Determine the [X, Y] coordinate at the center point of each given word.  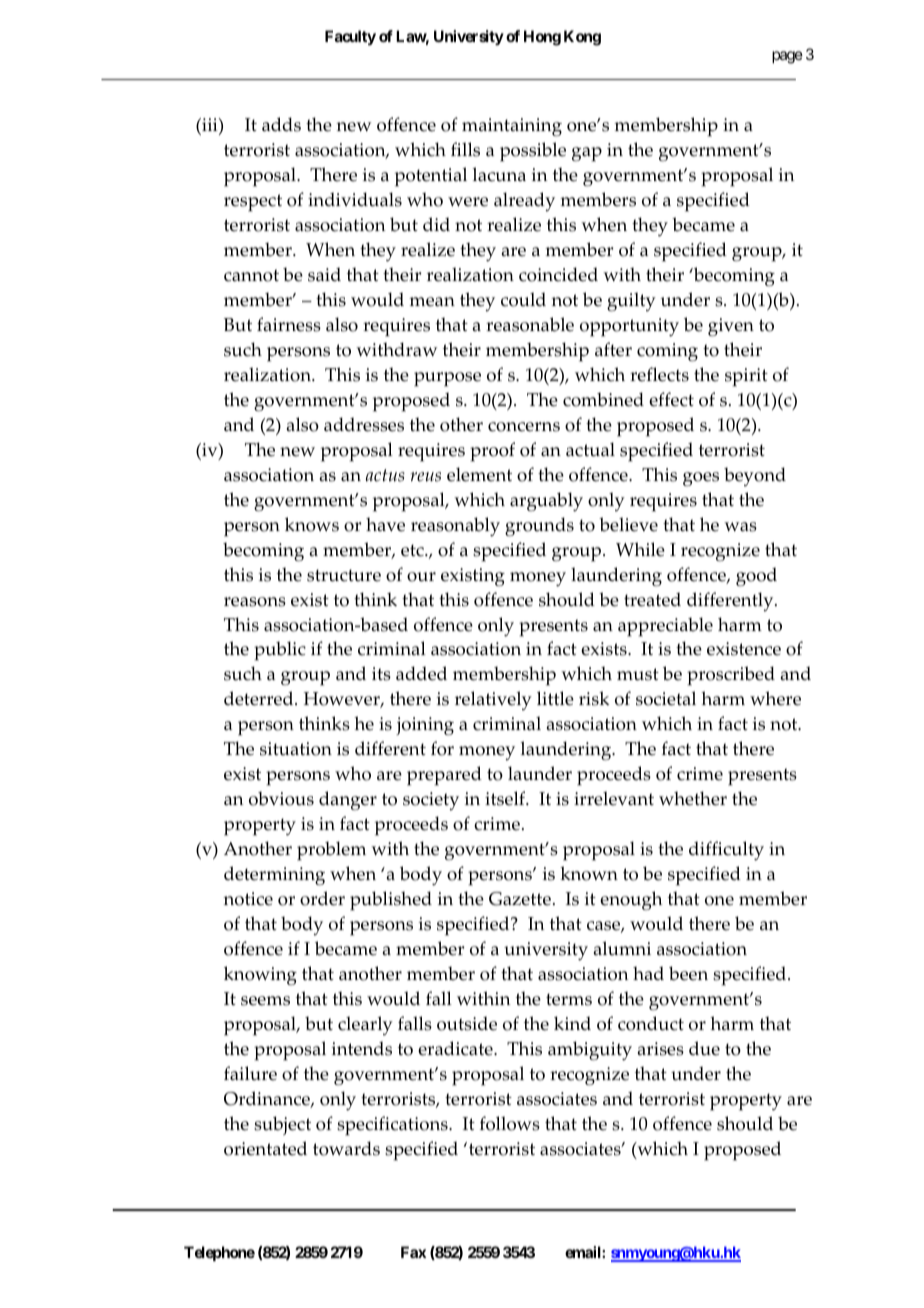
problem [331, 851]
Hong [542, 38]
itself [506, 798]
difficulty [726, 851]
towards [346, 1148]
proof [492, 452]
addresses [364, 424]
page [787, 57]
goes [701, 479]
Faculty [350, 38]
